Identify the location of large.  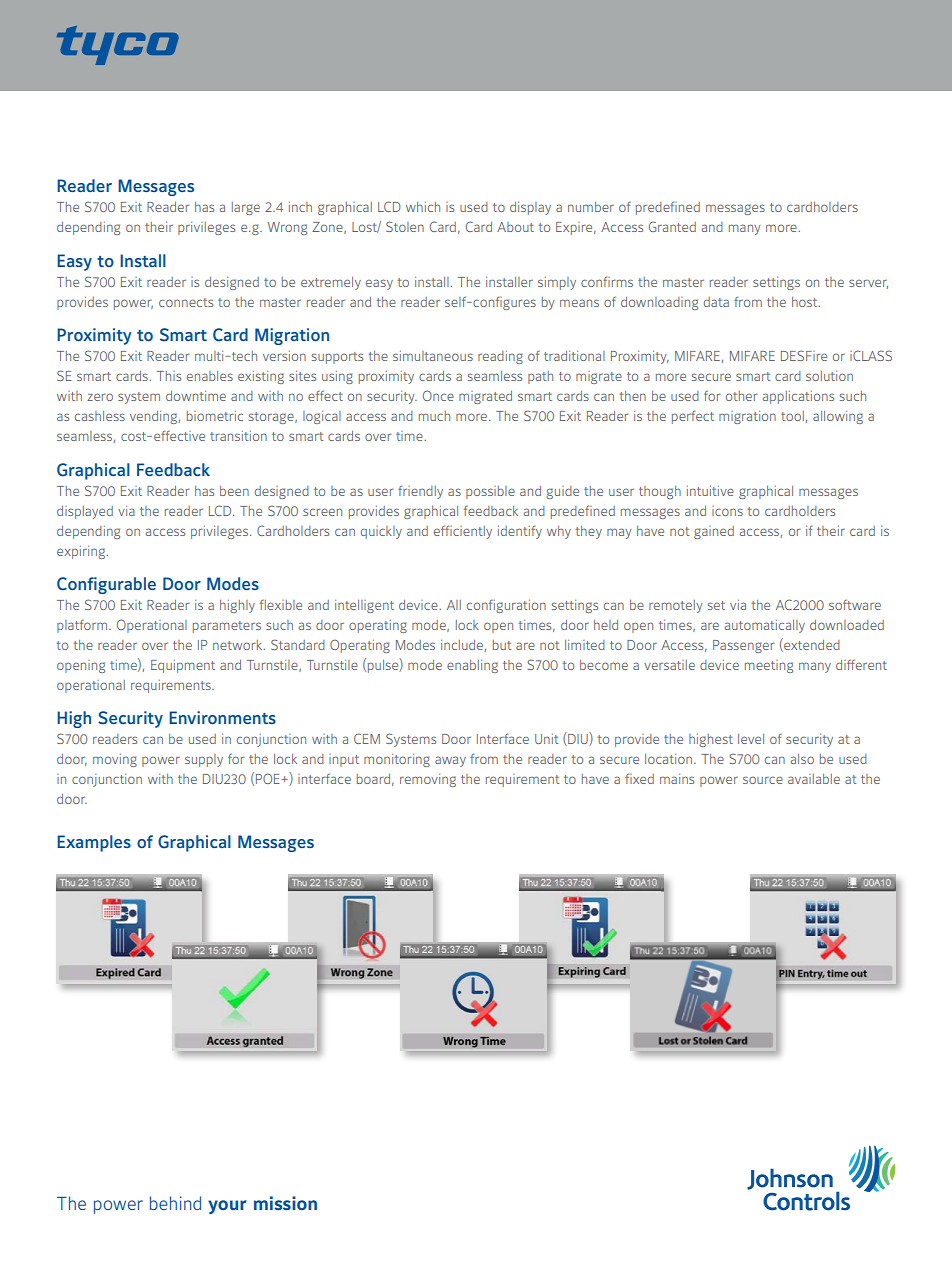
(246, 208).
